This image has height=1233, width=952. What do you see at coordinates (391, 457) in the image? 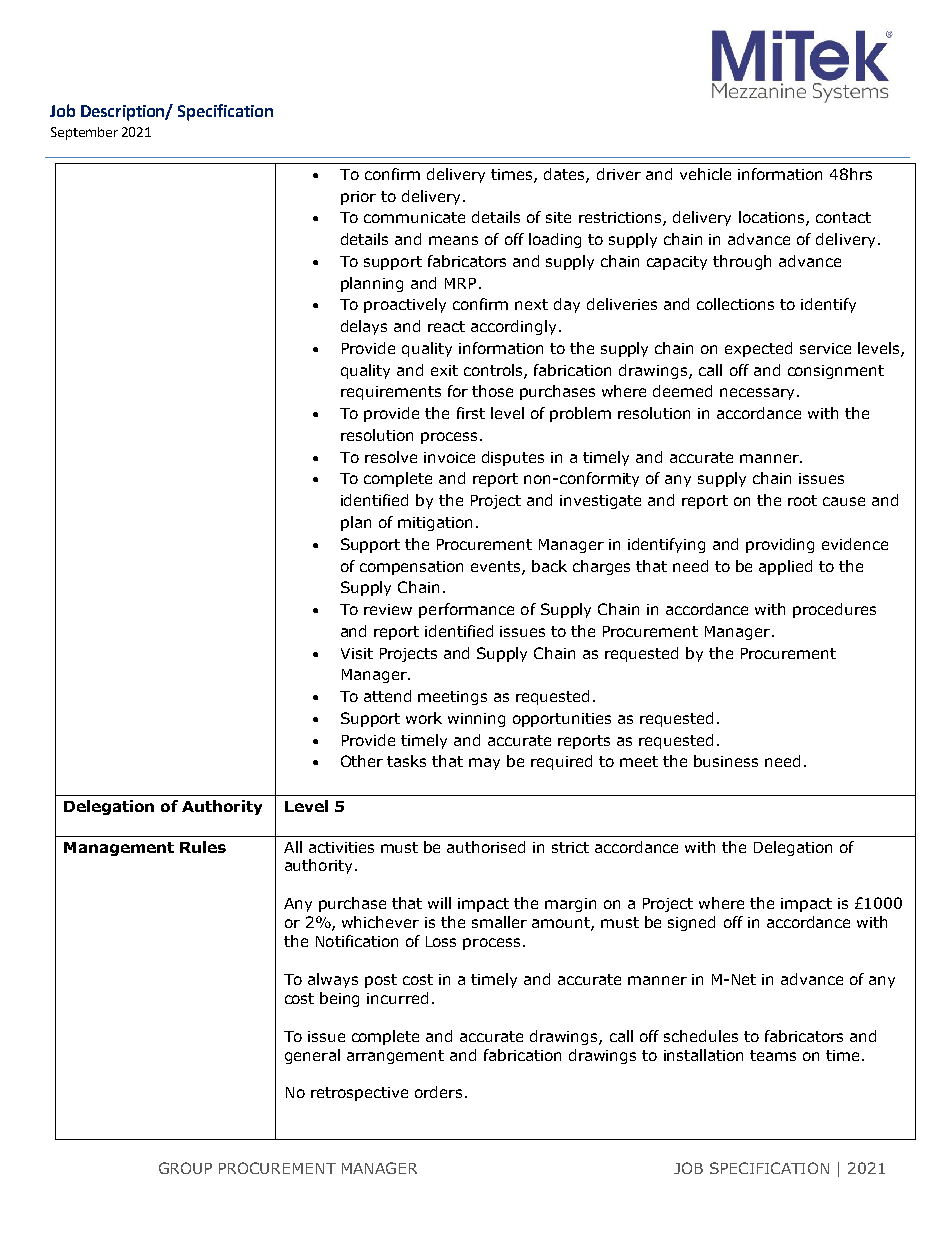
I see `resolve` at bounding box center [391, 457].
